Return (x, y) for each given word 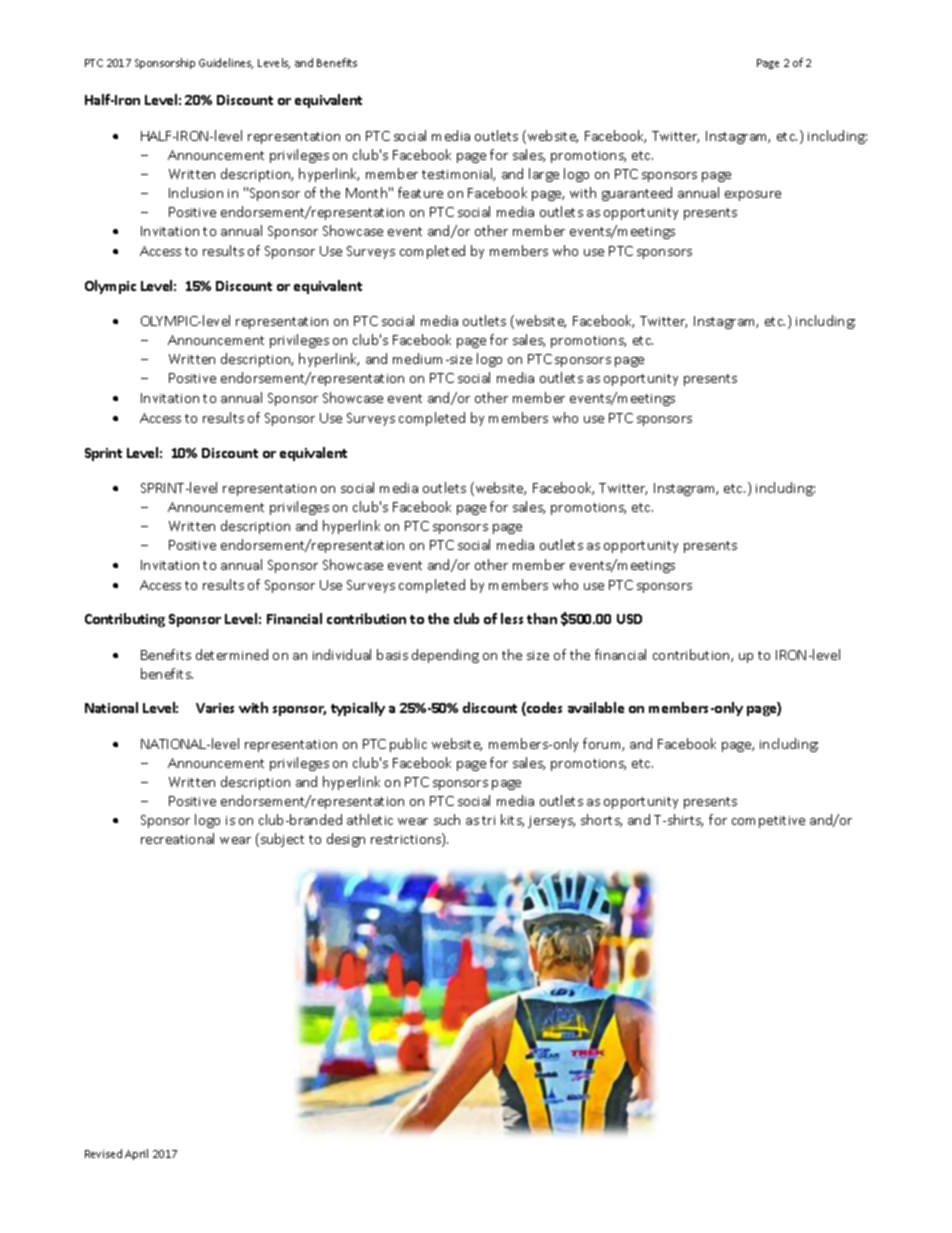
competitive (768, 822)
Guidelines (226, 63)
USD (629, 619)
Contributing (125, 620)
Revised (103, 1153)
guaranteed (637, 194)
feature (420, 192)
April (136, 1154)
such (447, 819)
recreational (177, 838)
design (346, 840)
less (512, 618)
